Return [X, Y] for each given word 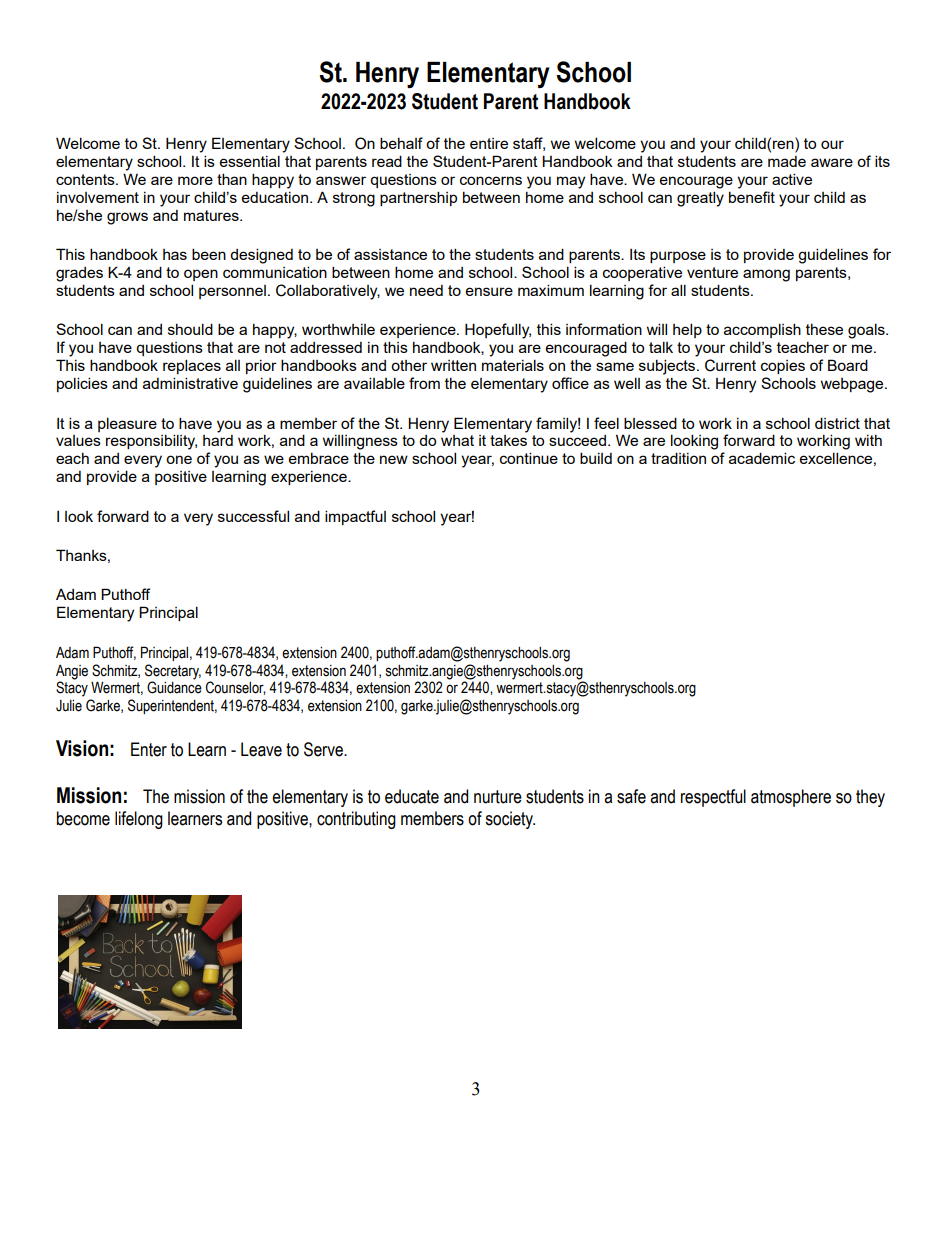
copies [783, 367]
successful [253, 516]
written [453, 365]
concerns [491, 180]
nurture [498, 797]
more [195, 180]
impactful [355, 517]
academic [762, 458]
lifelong [139, 820]
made [787, 161]
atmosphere [791, 798]
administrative [190, 383]
